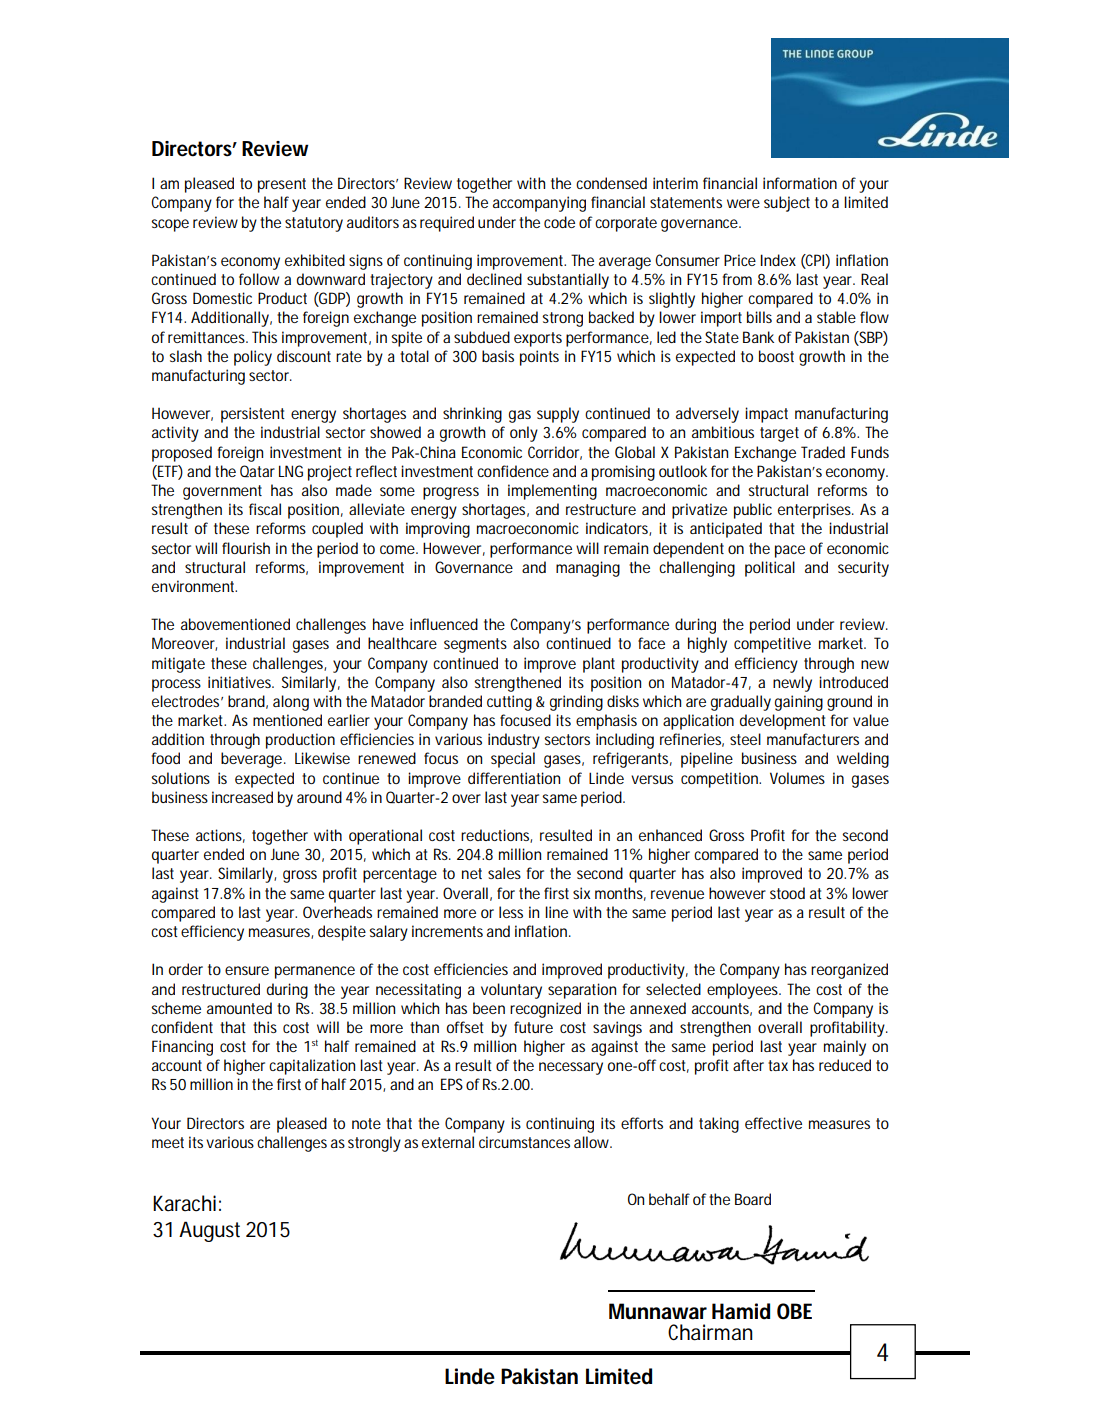 The width and height of the page is (1098, 1421). I want to click on August, so click(209, 1231).
